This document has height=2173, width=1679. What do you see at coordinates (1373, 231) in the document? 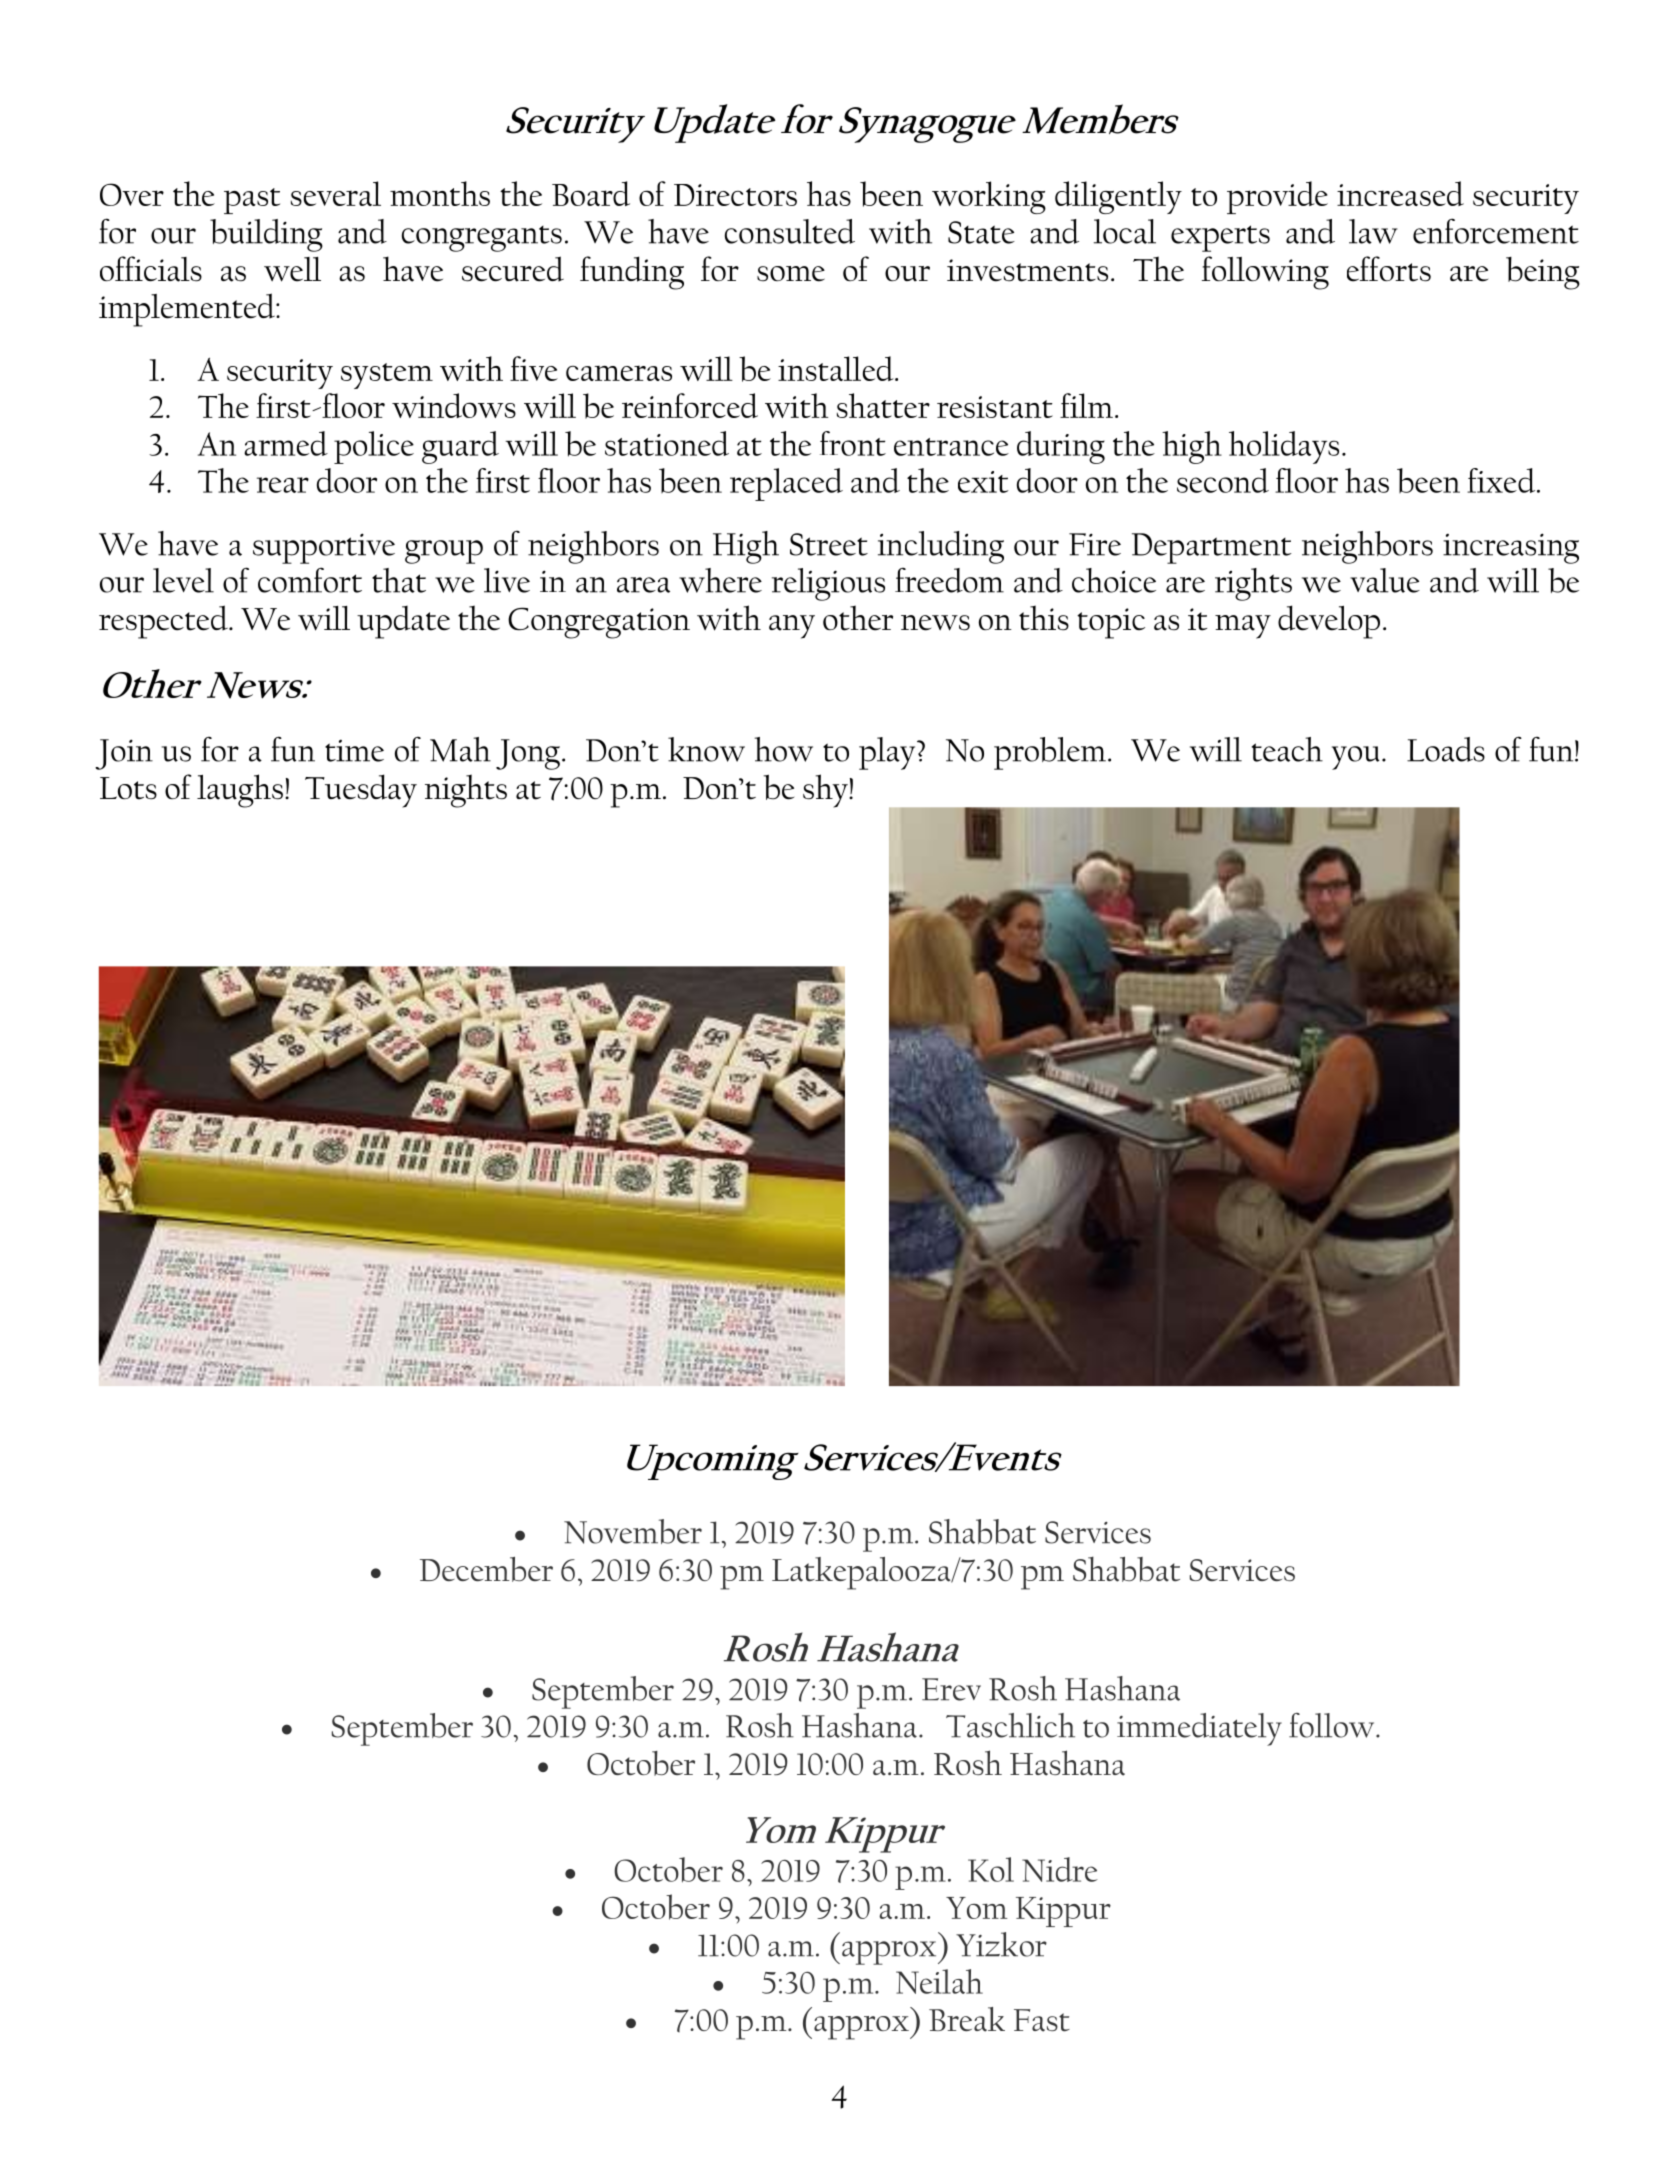
I see `law` at bounding box center [1373, 231].
